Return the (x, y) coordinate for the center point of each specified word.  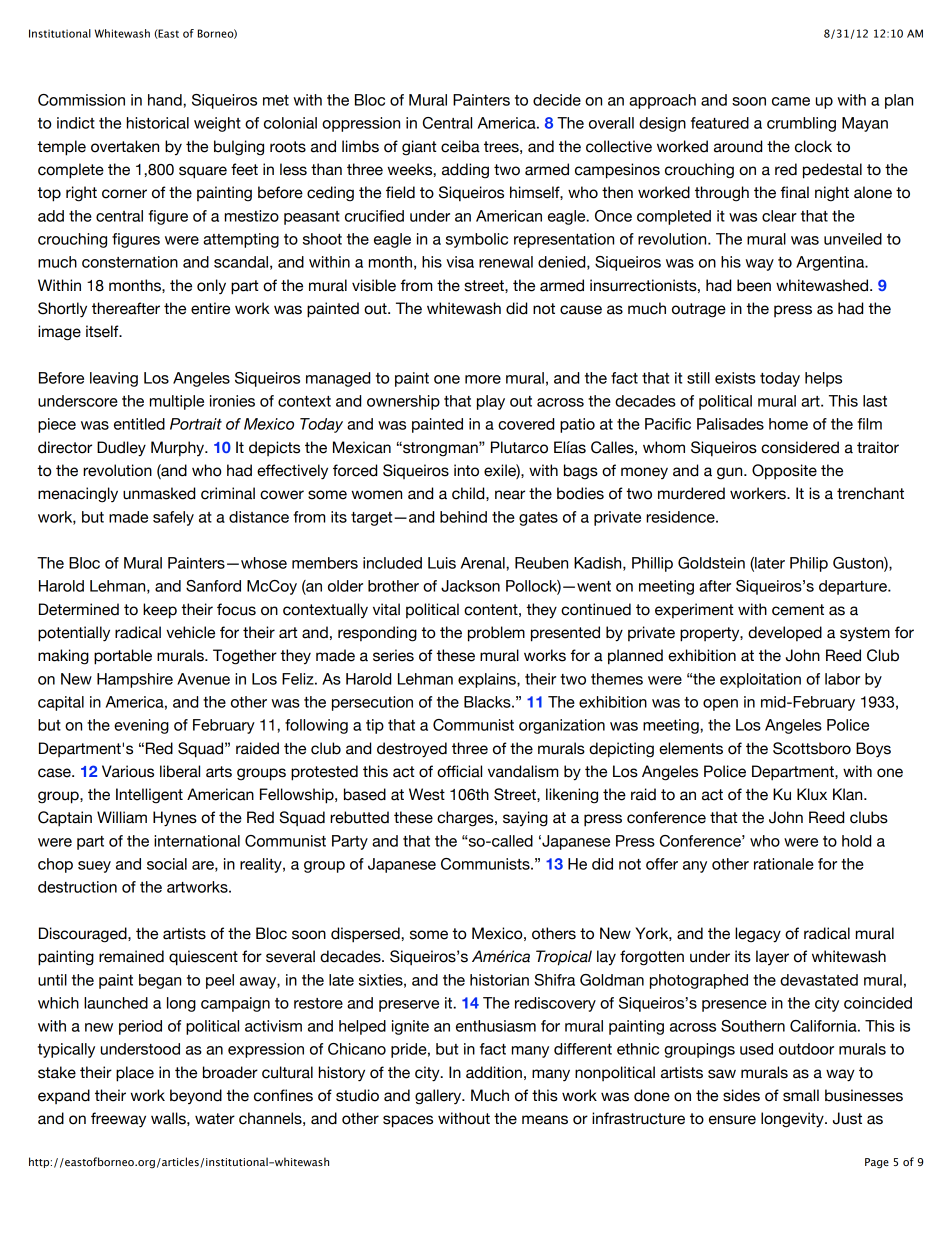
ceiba (460, 146)
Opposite (784, 472)
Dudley (121, 449)
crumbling (801, 124)
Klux (812, 794)
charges (466, 819)
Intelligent (149, 796)
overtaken (125, 146)
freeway (118, 1120)
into (466, 470)
